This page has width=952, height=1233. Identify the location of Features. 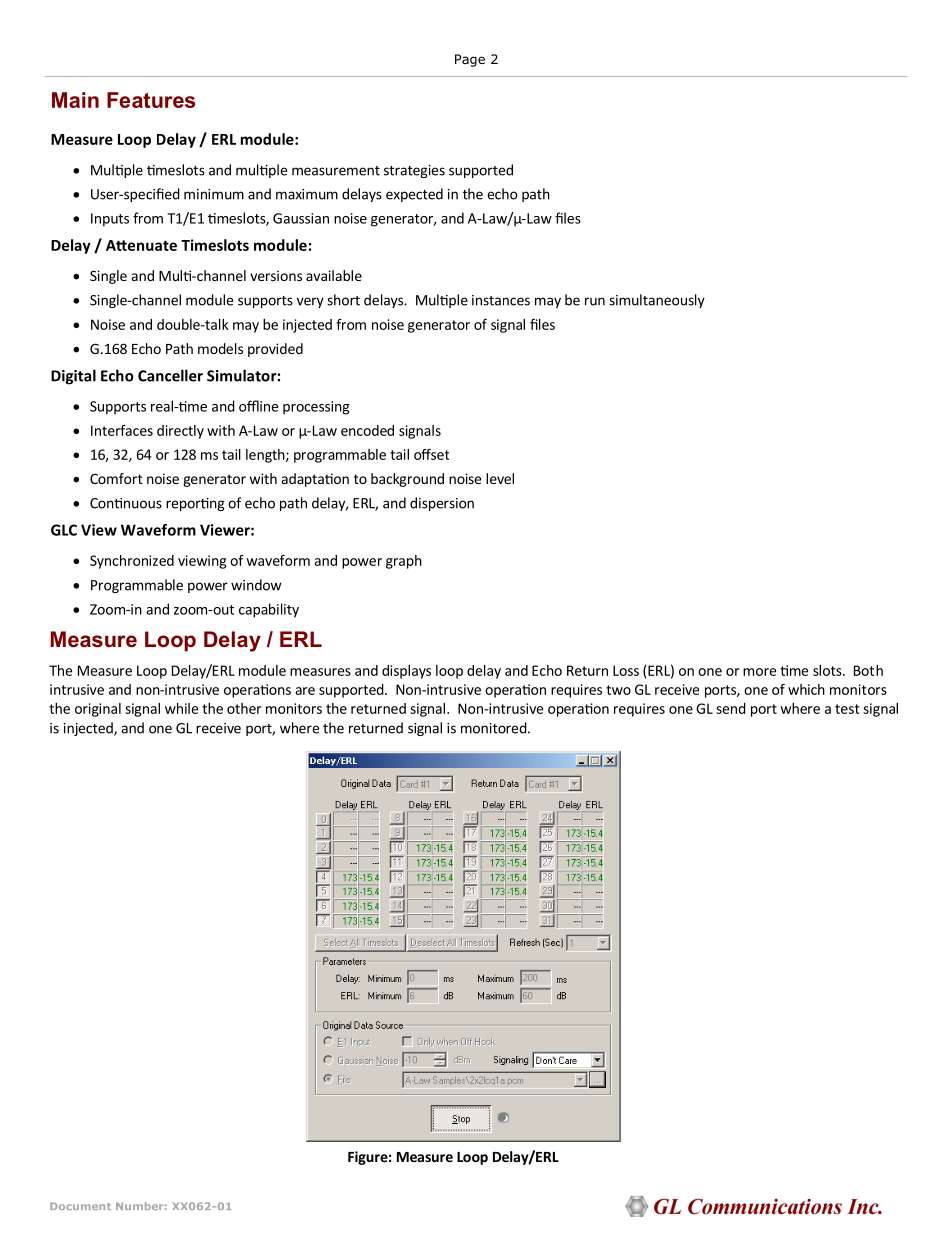
(151, 100).
